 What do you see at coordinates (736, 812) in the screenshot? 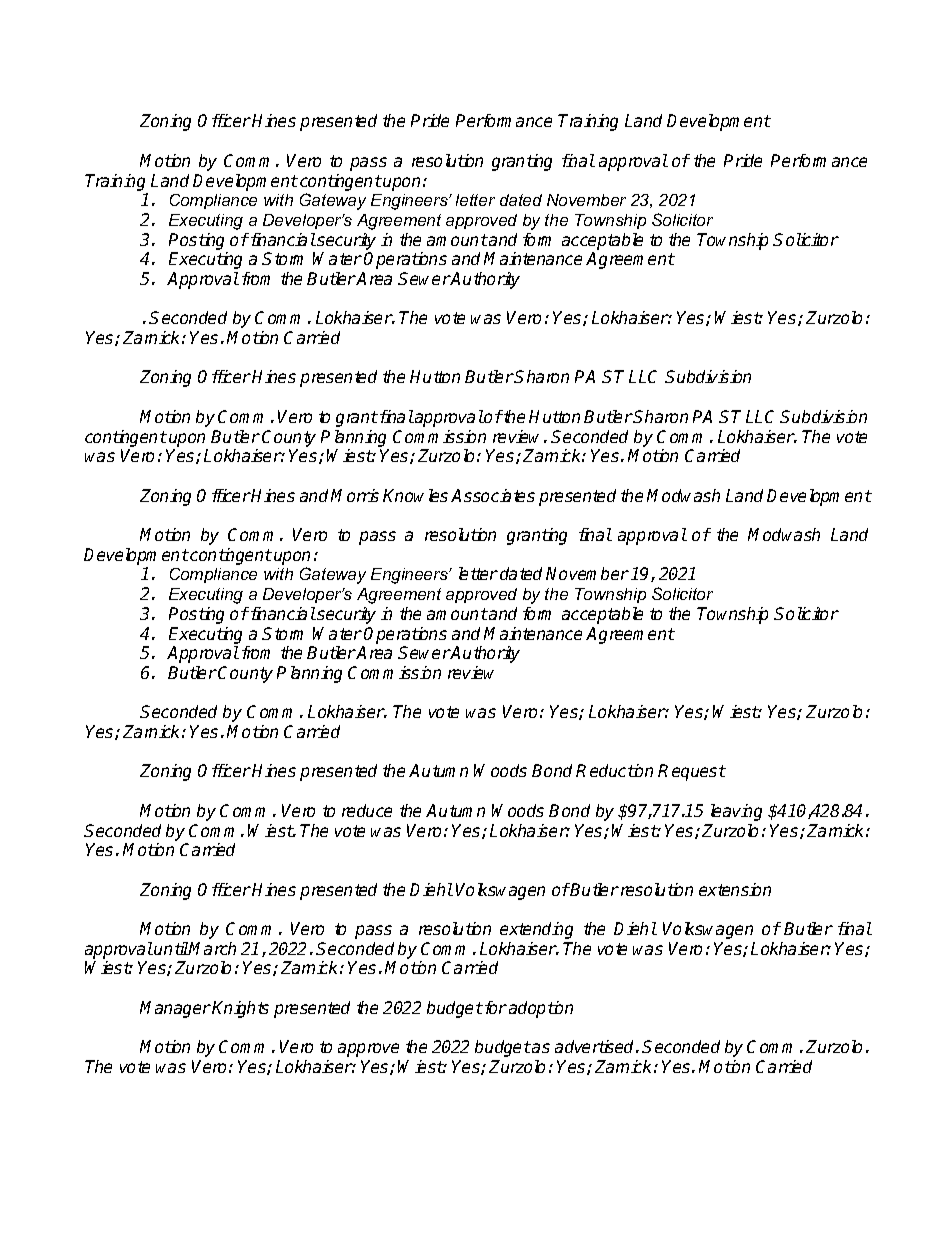
I see `leaving` at bounding box center [736, 812].
